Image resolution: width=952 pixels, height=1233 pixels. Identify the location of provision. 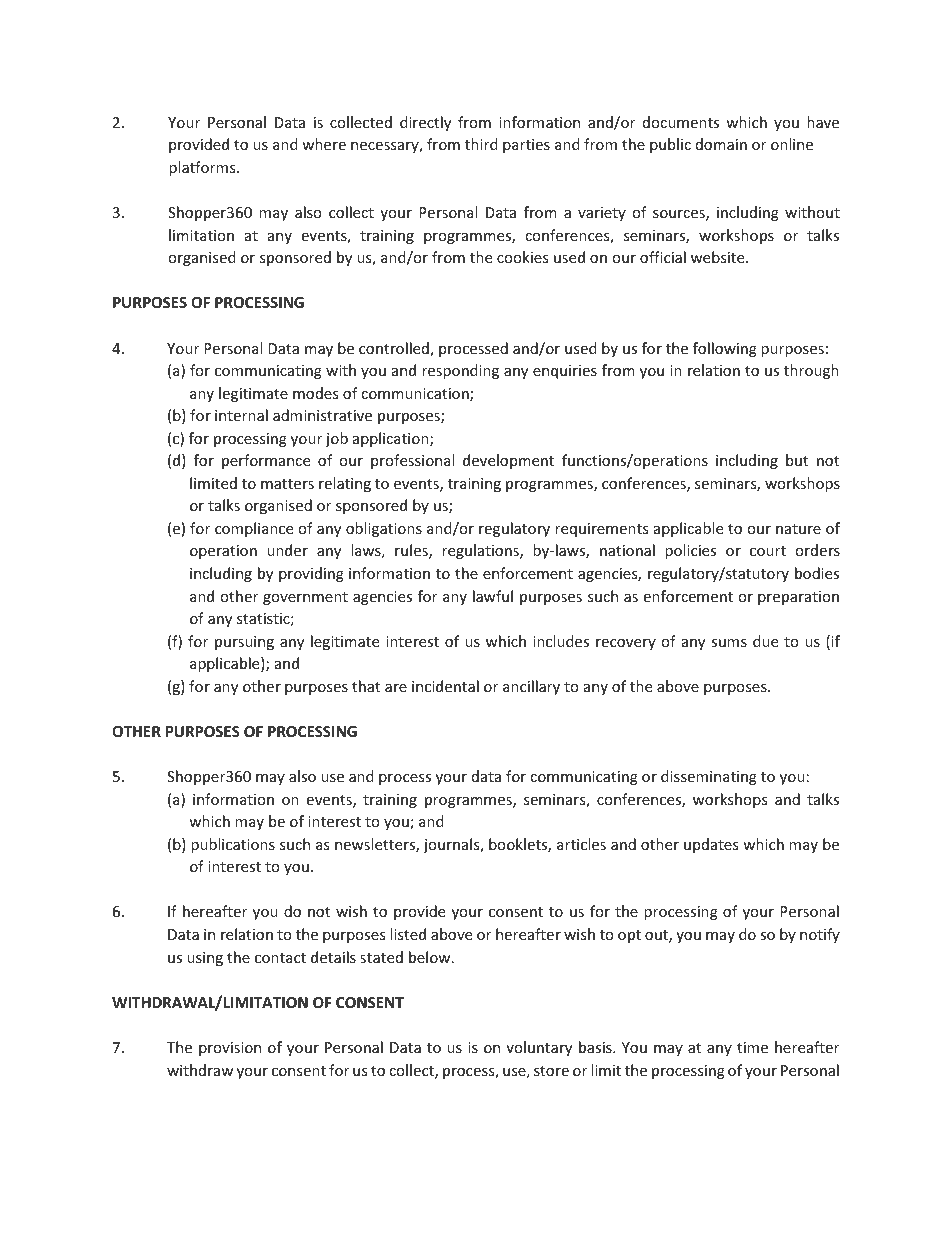
(230, 1049).
